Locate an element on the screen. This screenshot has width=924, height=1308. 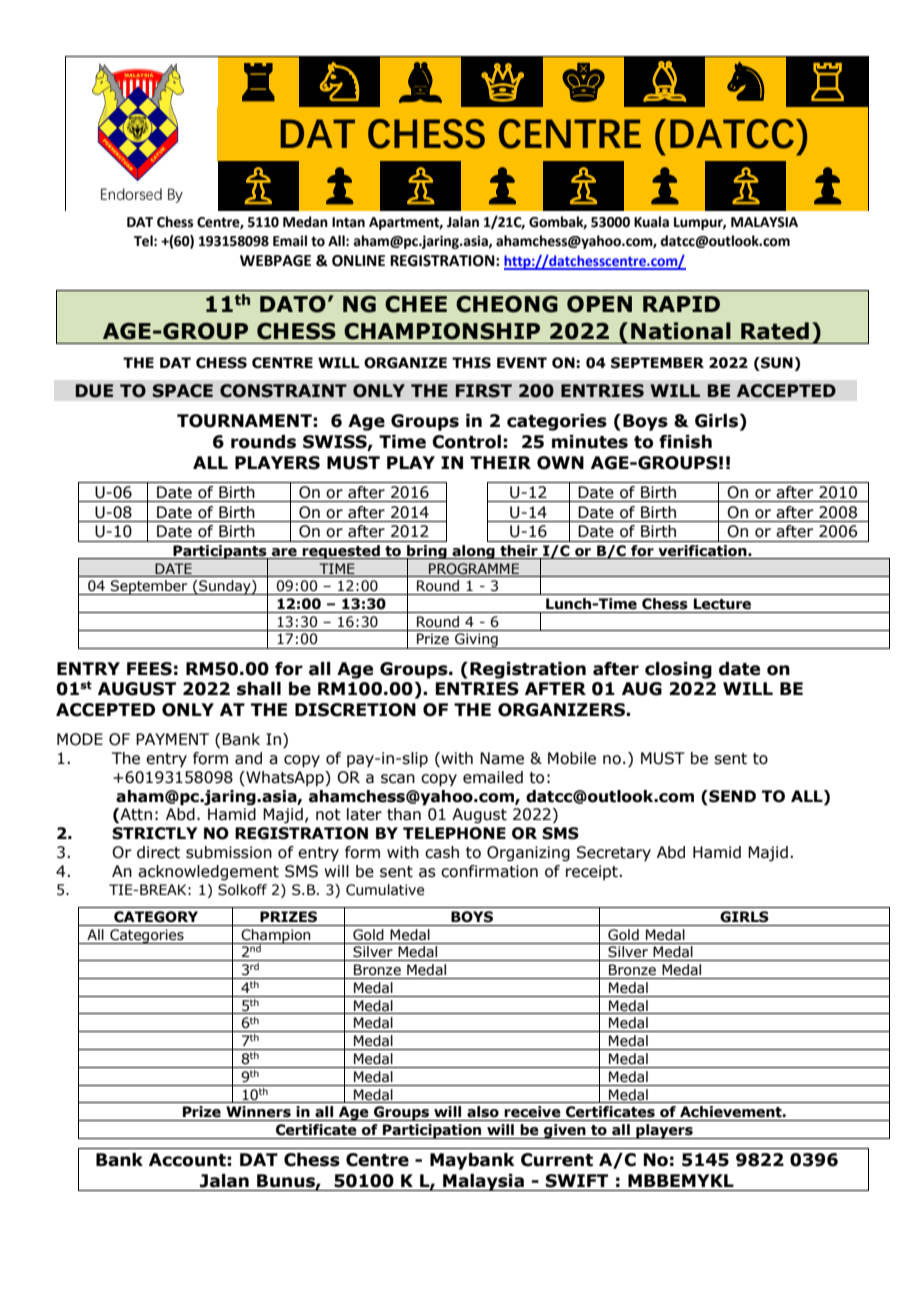
Cumulative is located at coordinates (385, 890).
